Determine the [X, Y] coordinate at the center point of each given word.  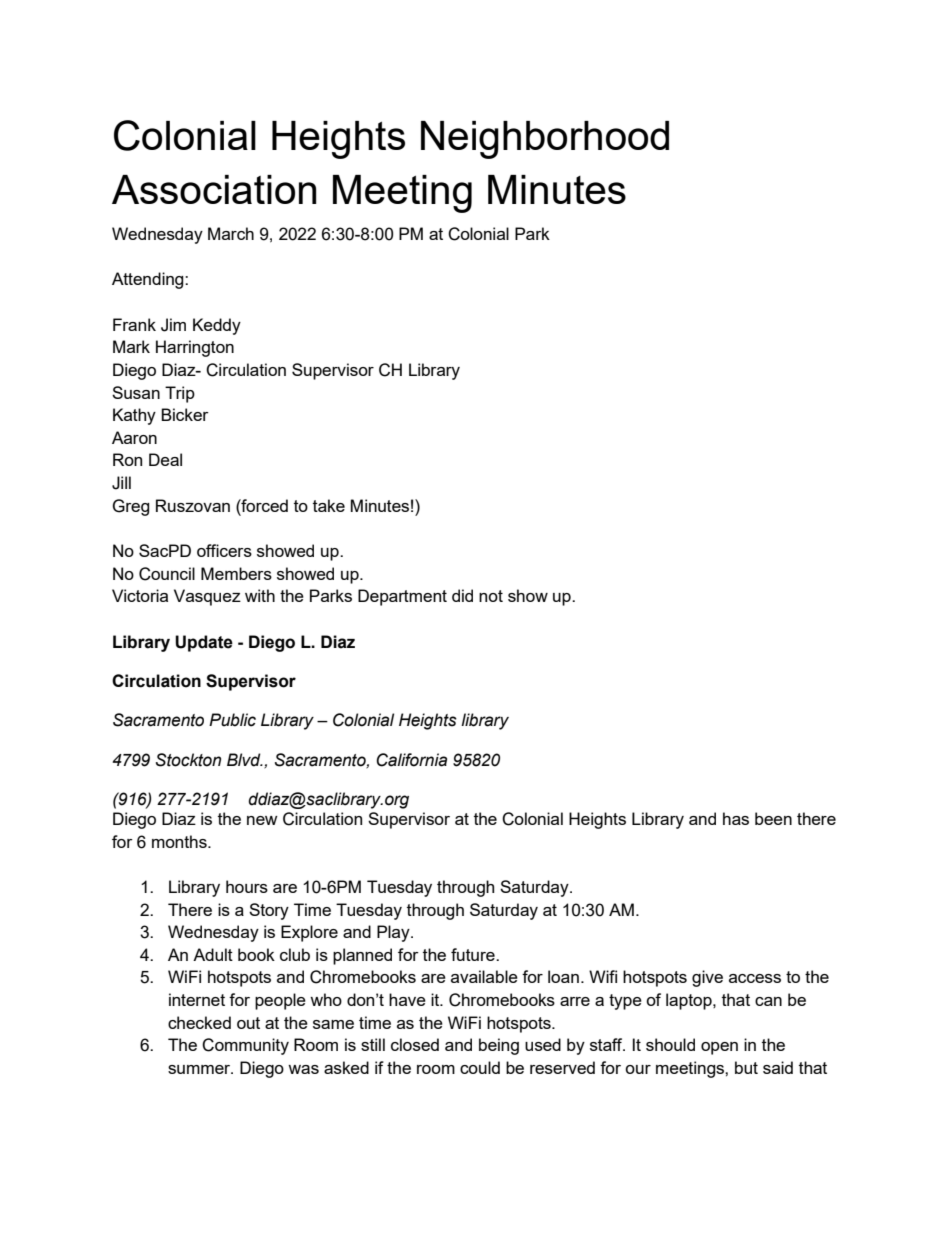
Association [214, 189]
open [719, 1048]
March [231, 233]
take [329, 505]
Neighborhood [545, 140]
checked [199, 1022]
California [411, 760]
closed [415, 1044]
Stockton [188, 760]
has [736, 818]
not [491, 596]
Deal [165, 459]
